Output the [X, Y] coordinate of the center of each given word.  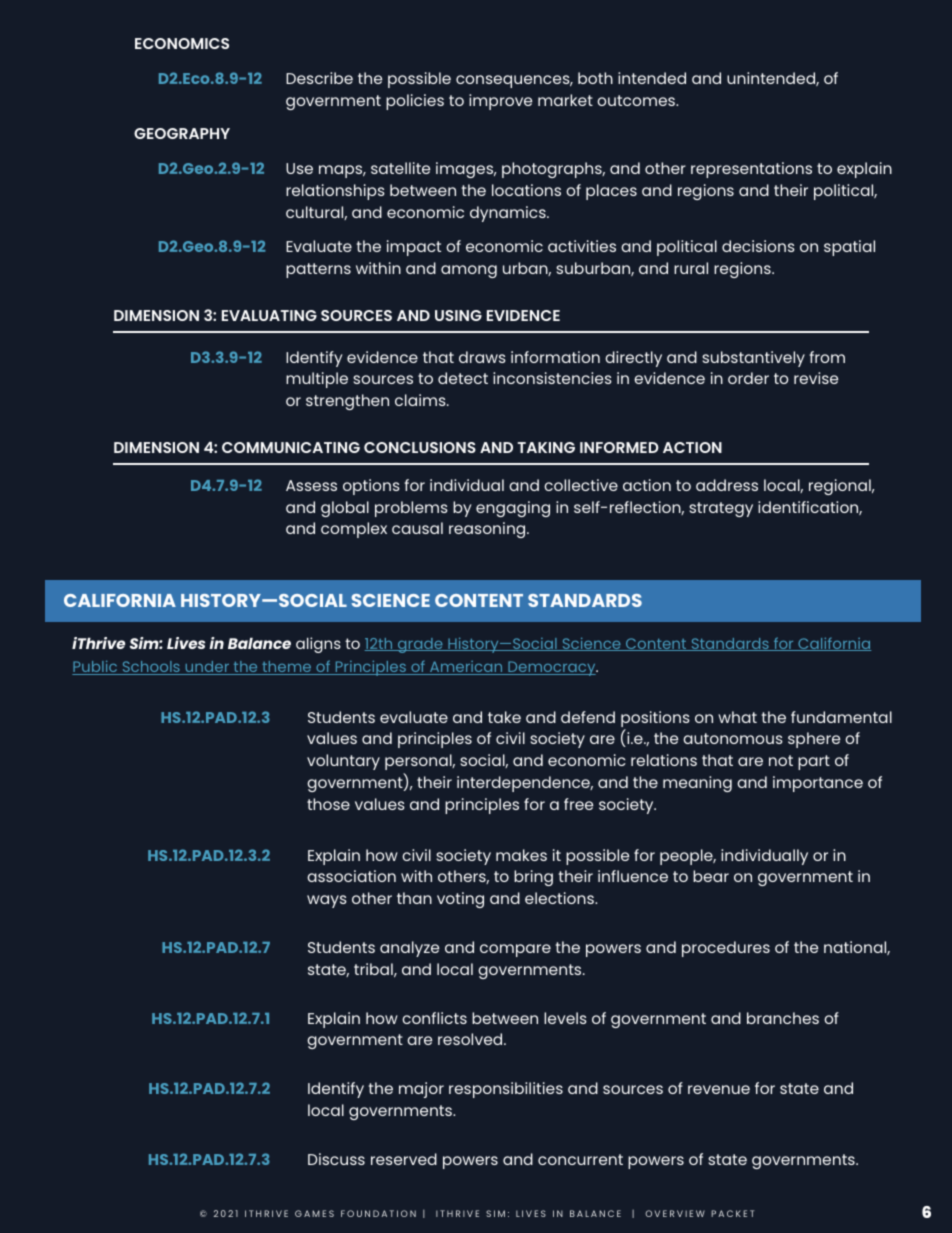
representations [751, 170]
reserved [404, 1159]
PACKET [732, 1213]
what [737, 717]
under [207, 668]
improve [500, 102]
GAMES [314, 1213]
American [466, 668]
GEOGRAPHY [182, 133]
